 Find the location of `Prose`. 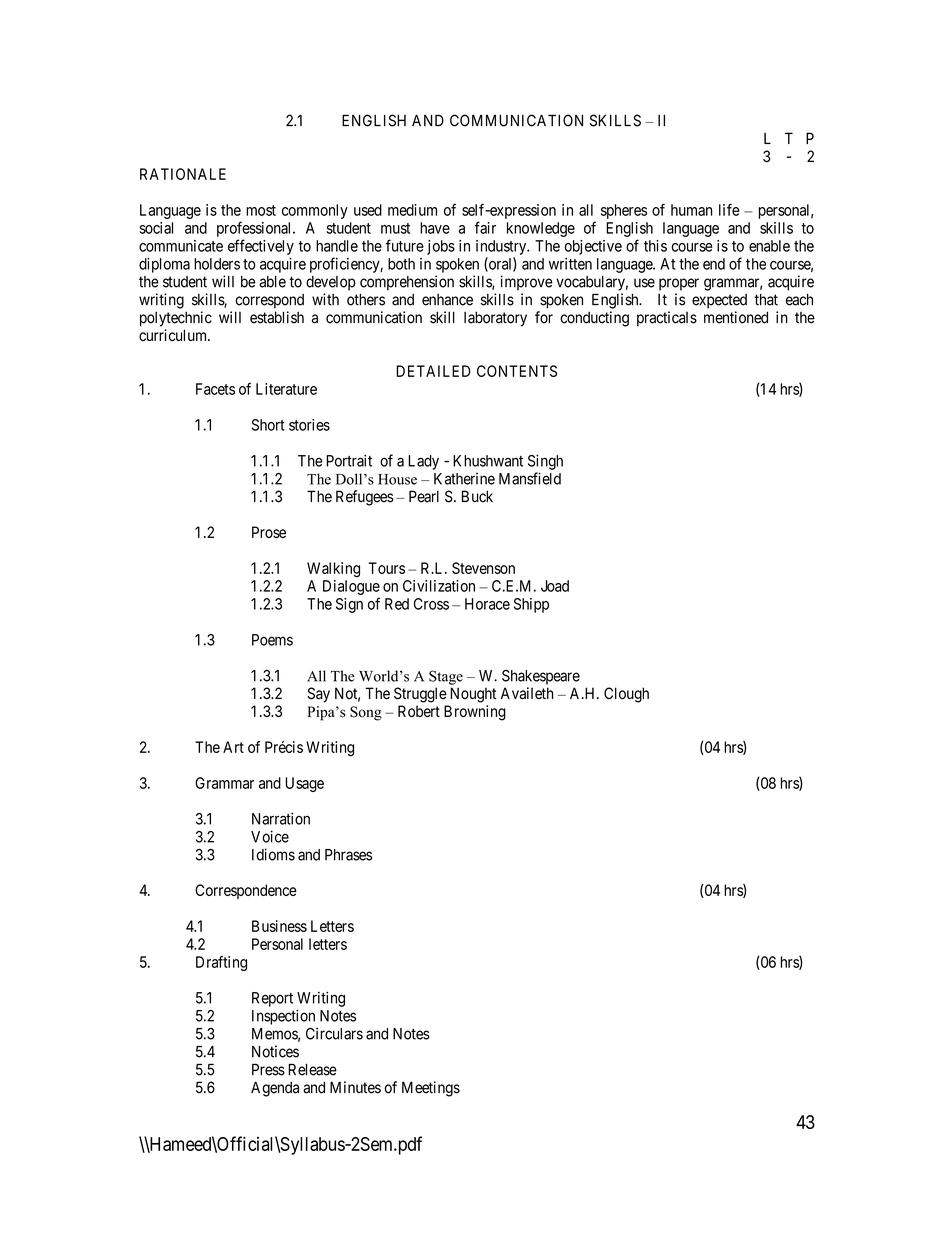

Prose is located at coordinates (269, 532).
